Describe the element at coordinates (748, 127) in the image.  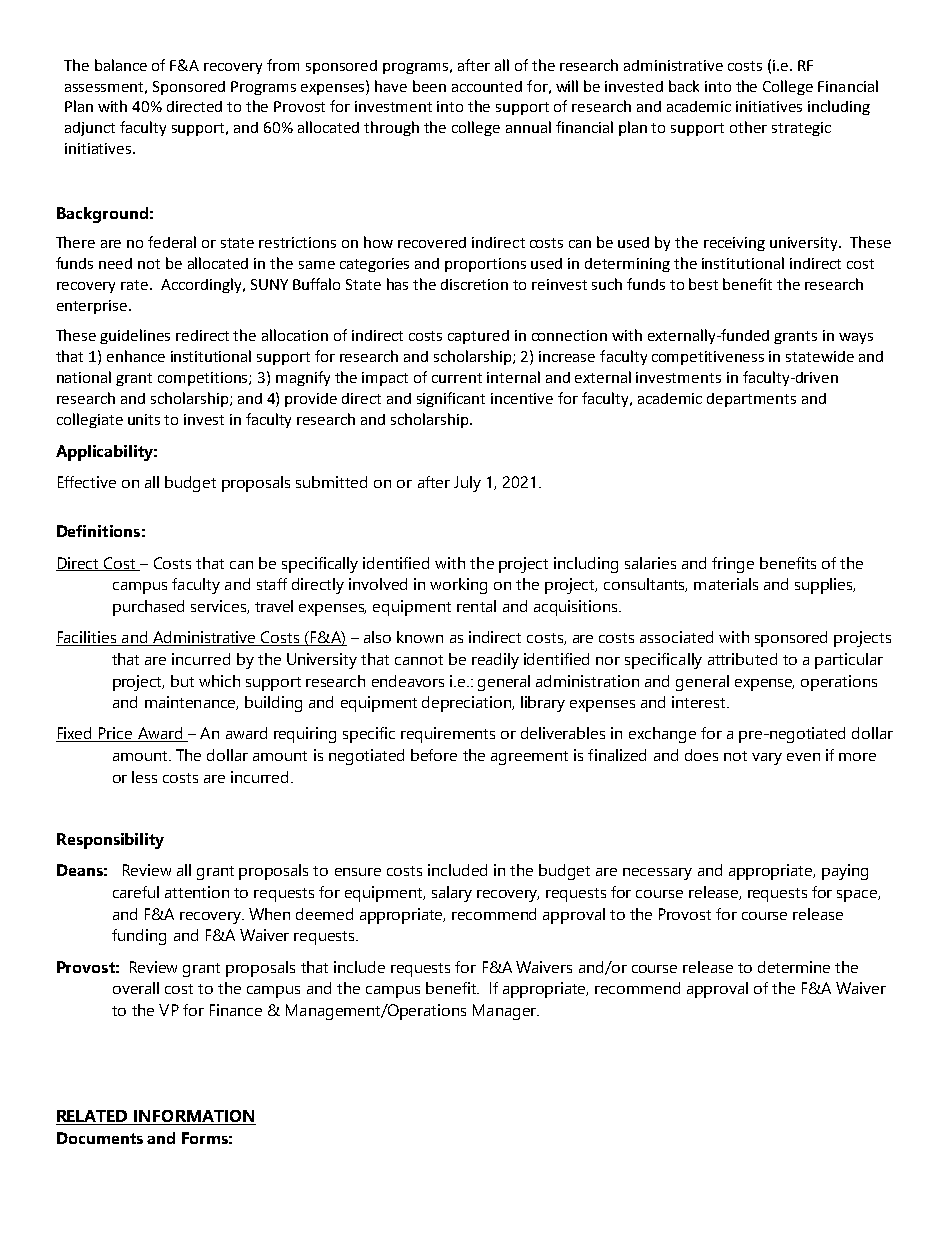
I see `other` at that location.
